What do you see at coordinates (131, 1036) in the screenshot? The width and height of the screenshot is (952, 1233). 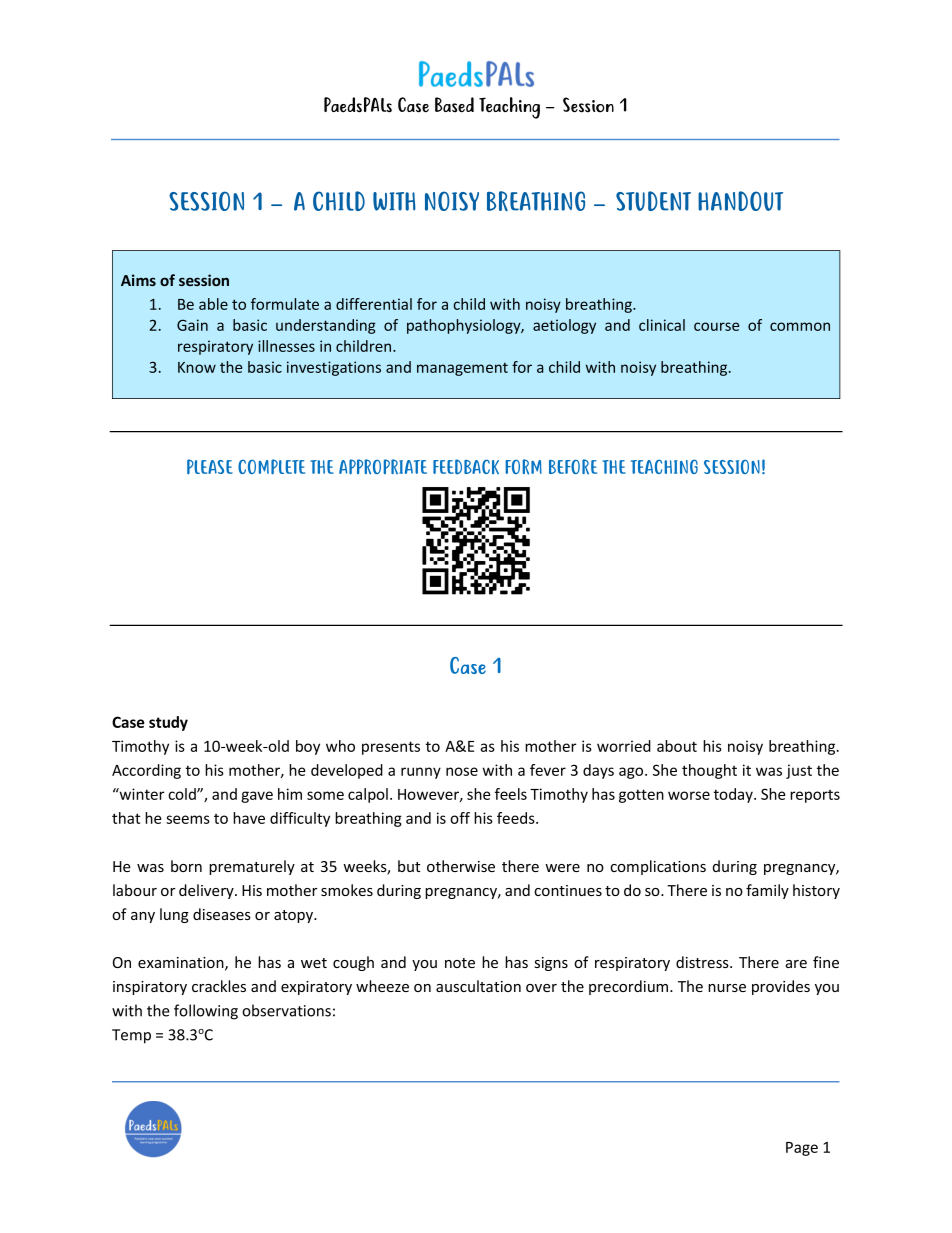 I see `Temp` at bounding box center [131, 1036].
